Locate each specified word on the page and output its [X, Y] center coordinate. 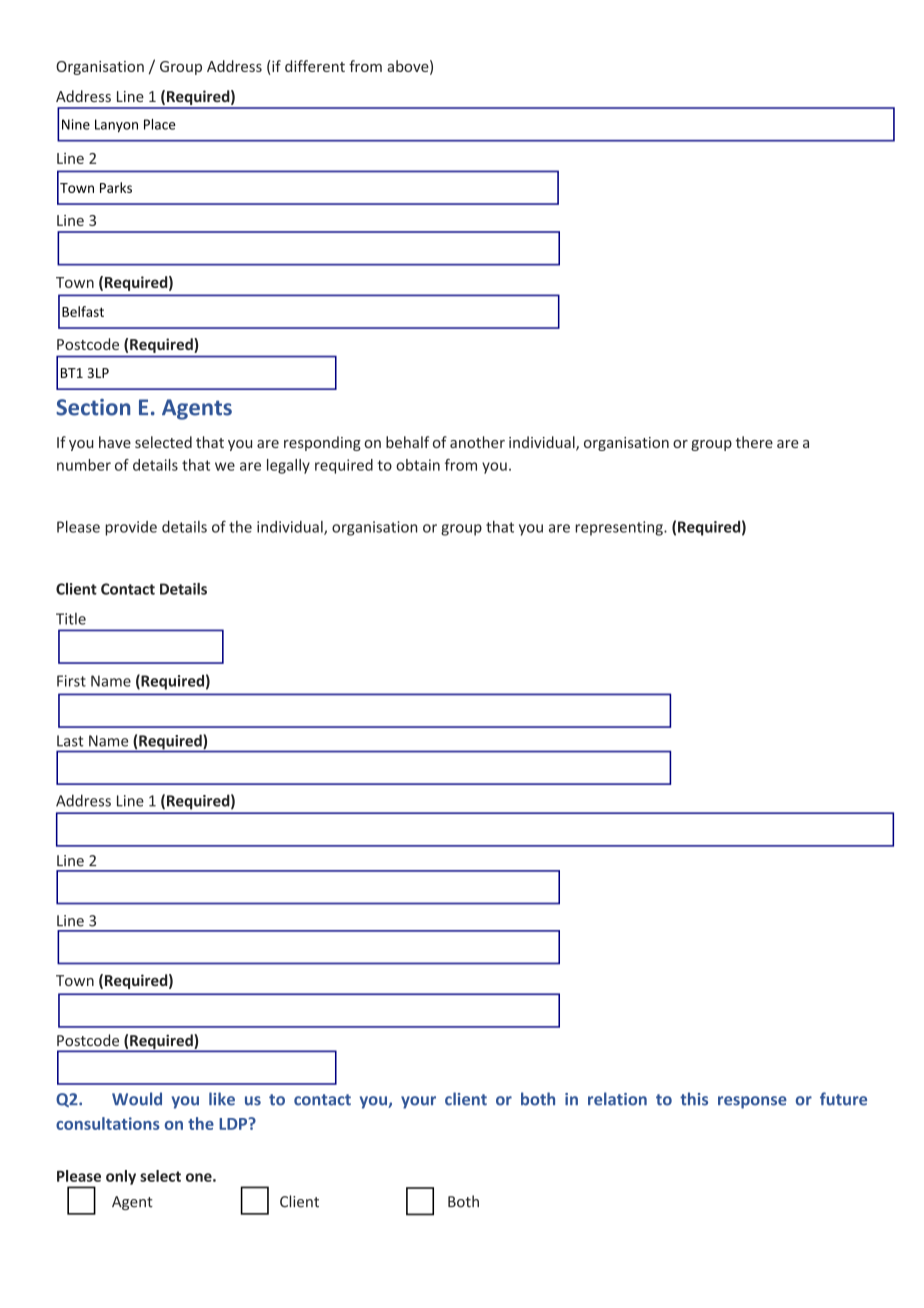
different [315, 66]
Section [93, 407]
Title [71, 619]
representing [620, 528]
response [752, 1102]
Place [160, 124]
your [418, 1102]
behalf [407, 442]
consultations [108, 1123]
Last [70, 741]
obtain [418, 465]
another [477, 442]
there [754, 442]
